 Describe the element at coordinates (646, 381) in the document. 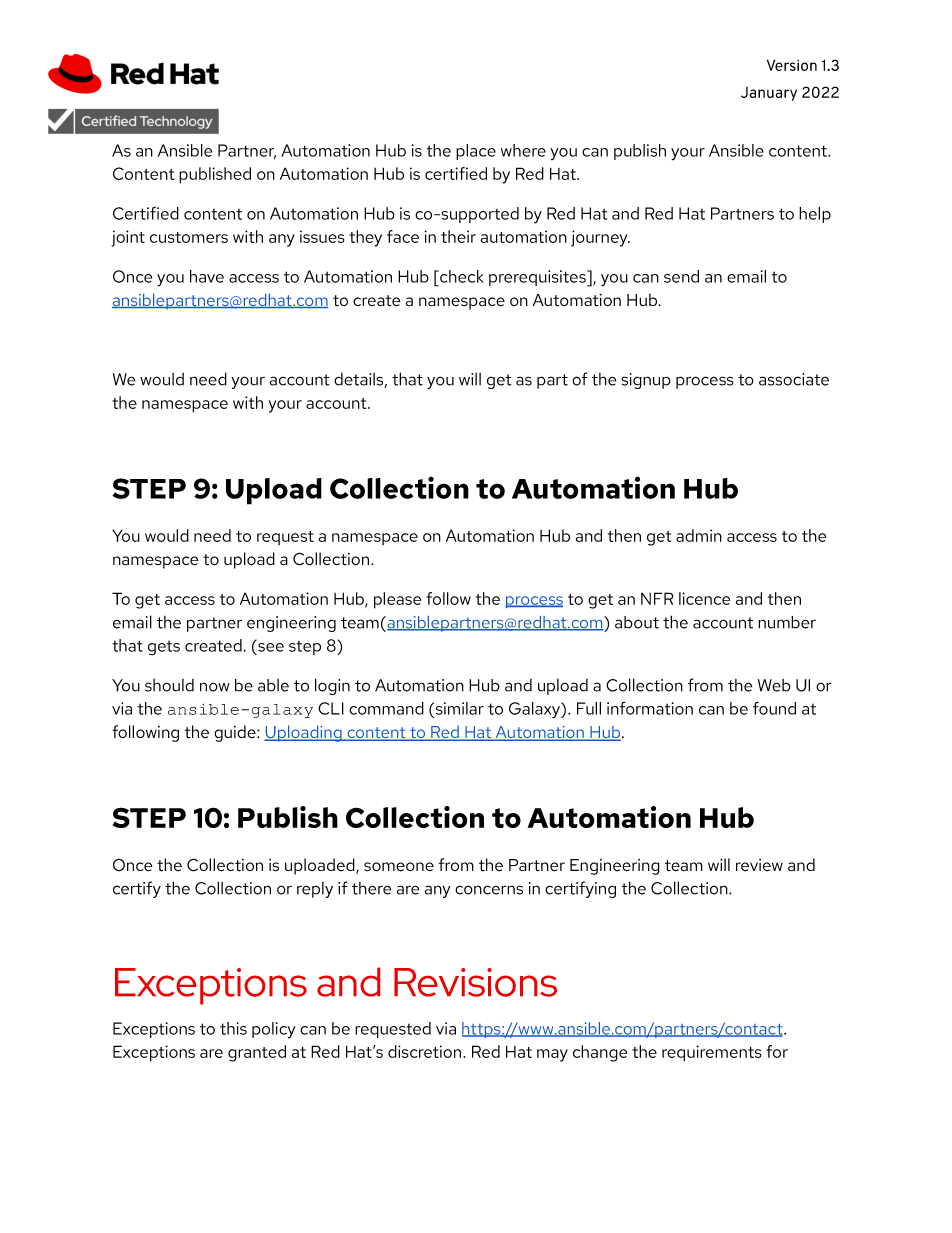

I see `signup` at that location.
